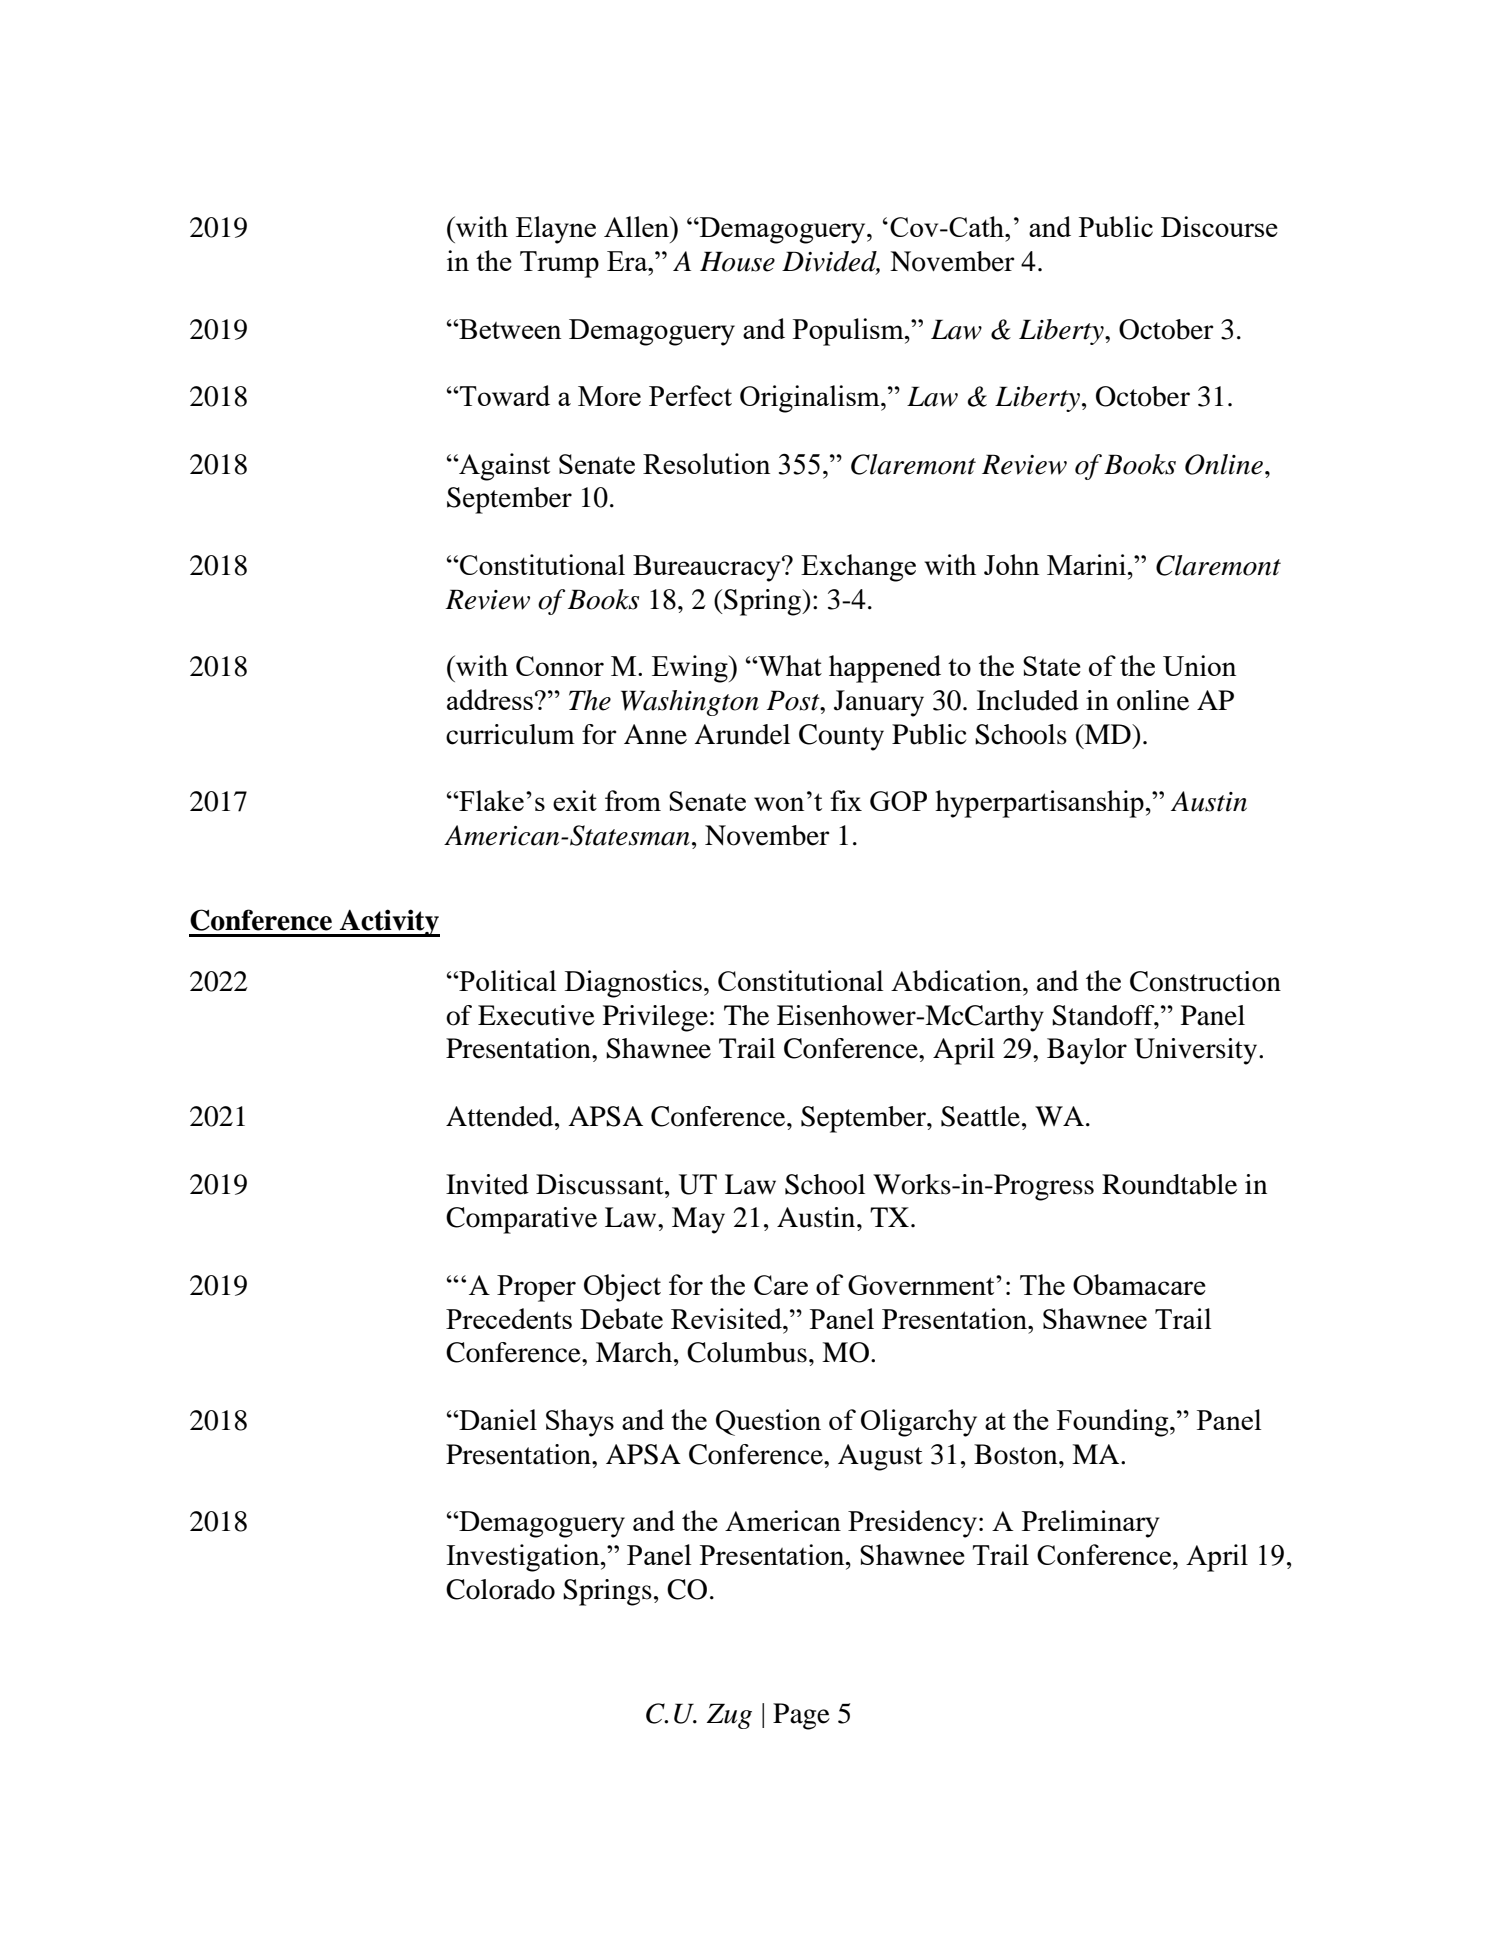  Describe the element at coordinates (500, 1589) in the page. I see `Colorado` at that location.
